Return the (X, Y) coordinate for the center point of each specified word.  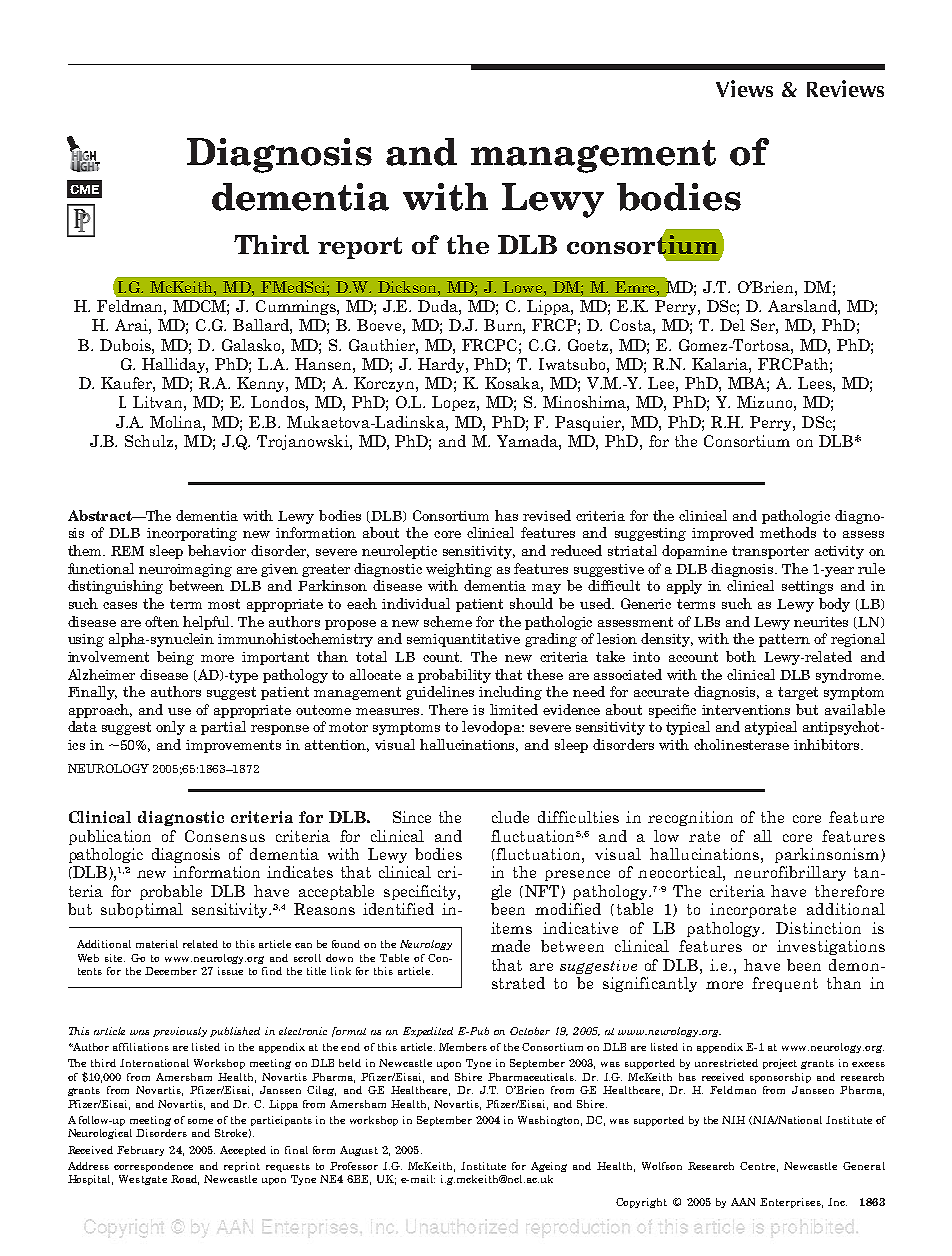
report (360, 248)
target (798, 693)
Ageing (549, 1167)
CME (84, 189)
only (170, 728)
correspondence (153, 1167)
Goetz (589, 345)
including (510, 693)
